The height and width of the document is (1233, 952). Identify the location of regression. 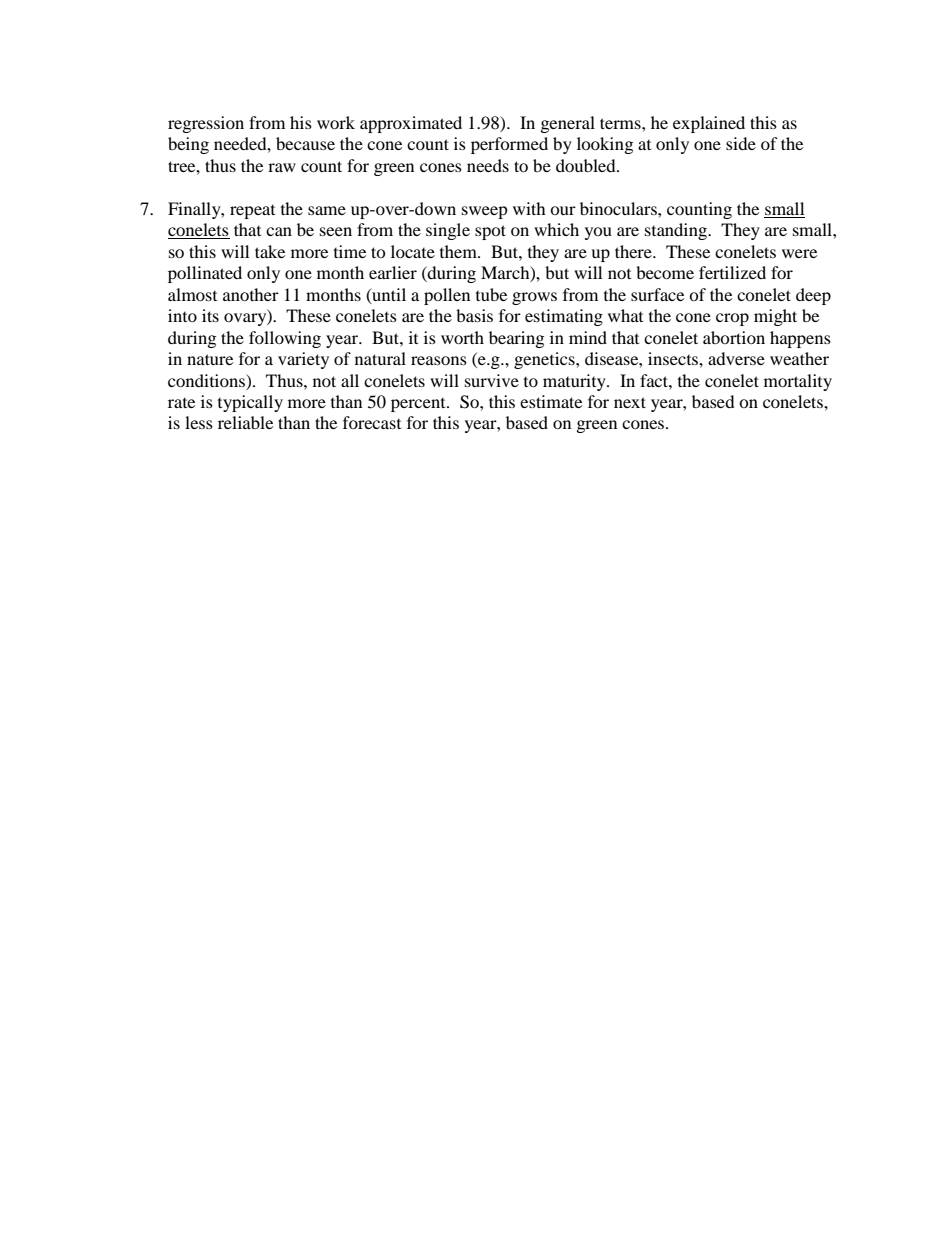
(206, 124).
